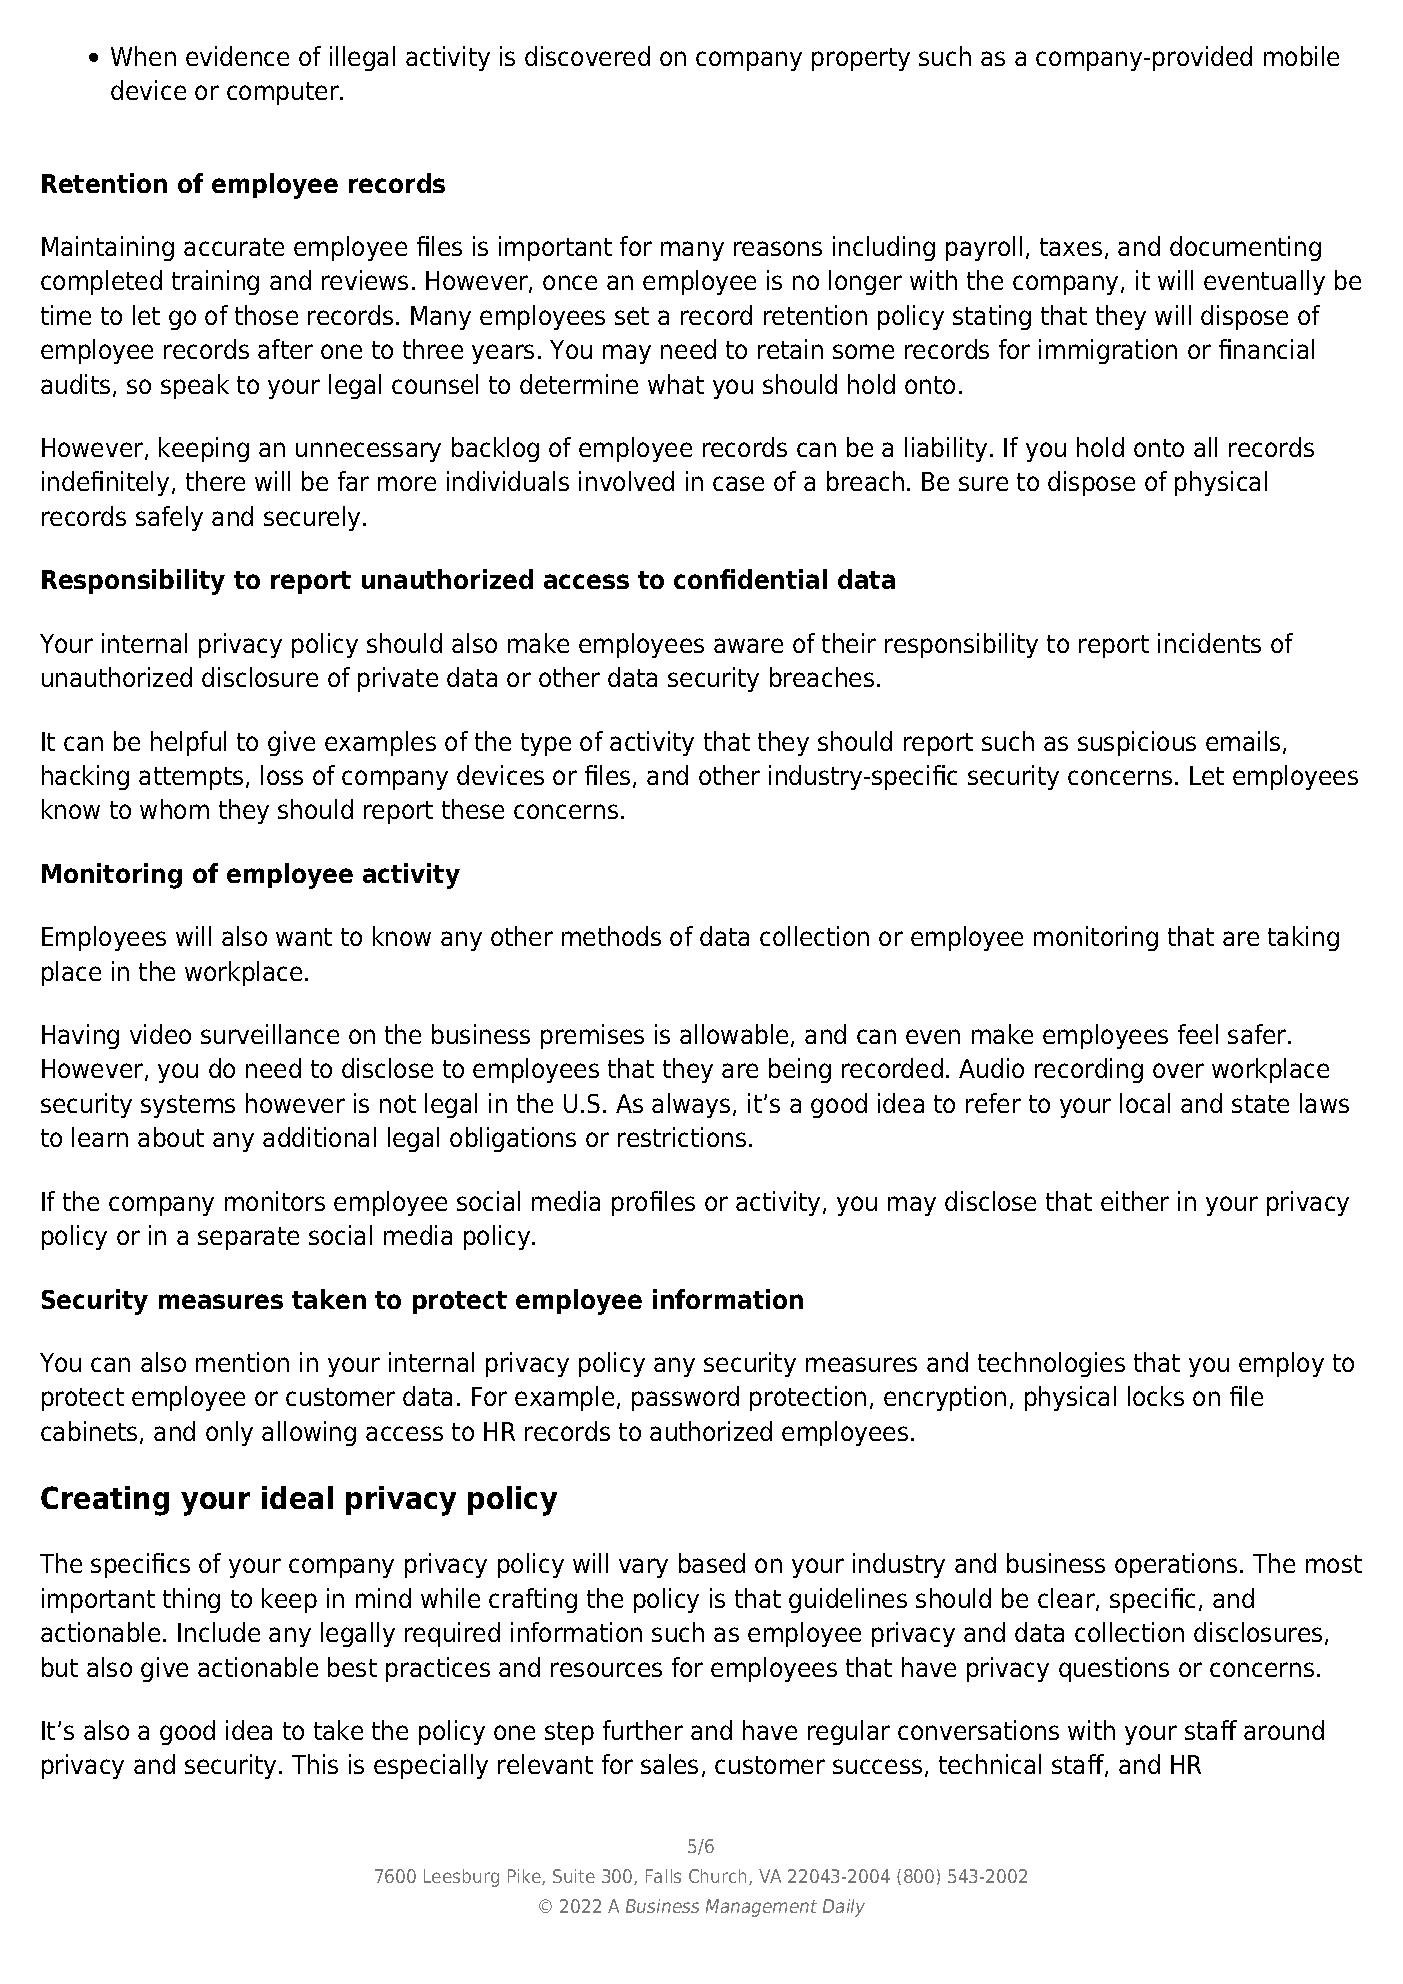 Image resolution: width=1403 pixels, height=1984 pixels. I want to click on computer, so click(284, 93).
